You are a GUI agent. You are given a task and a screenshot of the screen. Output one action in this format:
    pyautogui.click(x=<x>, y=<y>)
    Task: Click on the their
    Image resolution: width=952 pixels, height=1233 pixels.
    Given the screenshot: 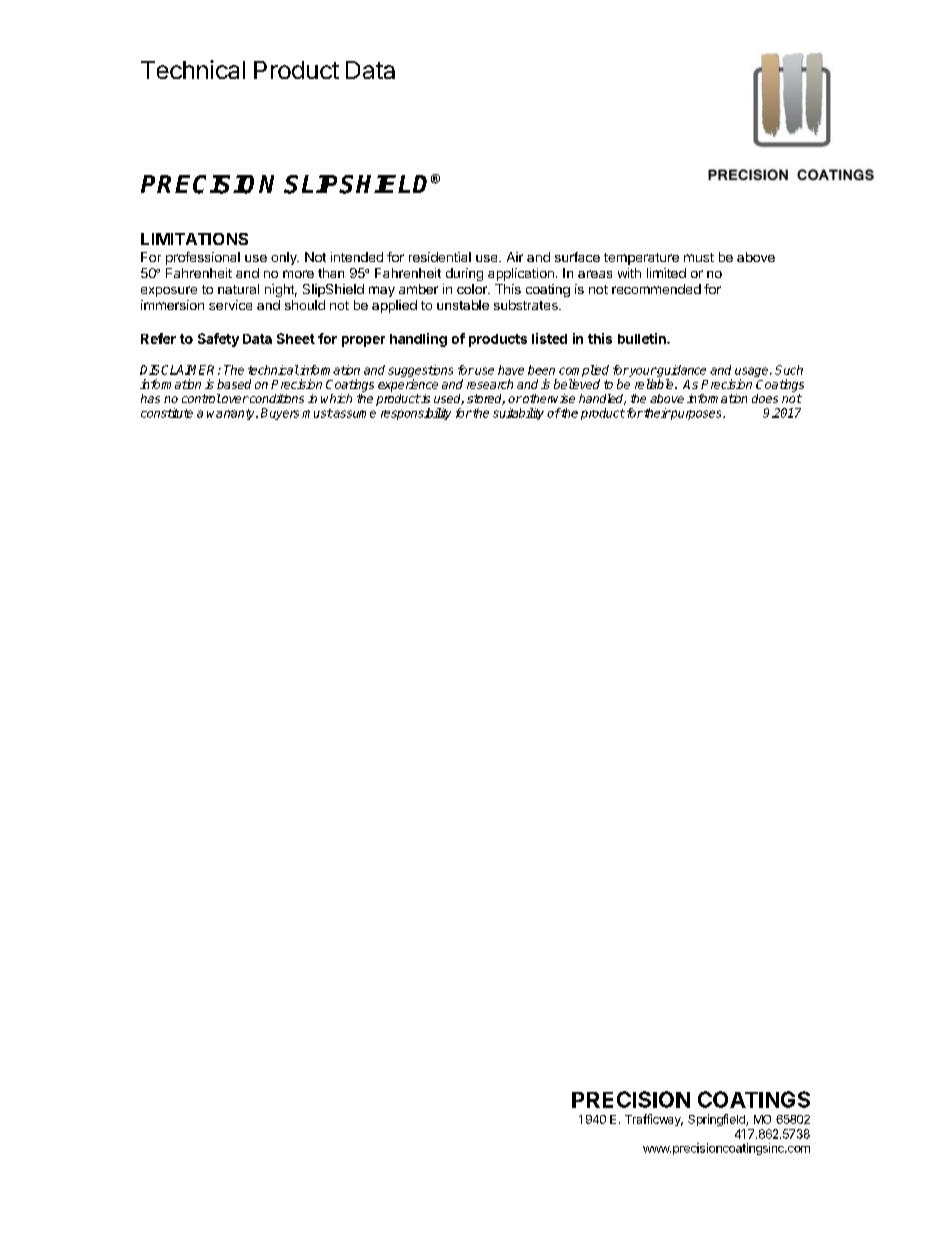 What is the action you would take?
    pyautogui.click(x=656, y=413)
